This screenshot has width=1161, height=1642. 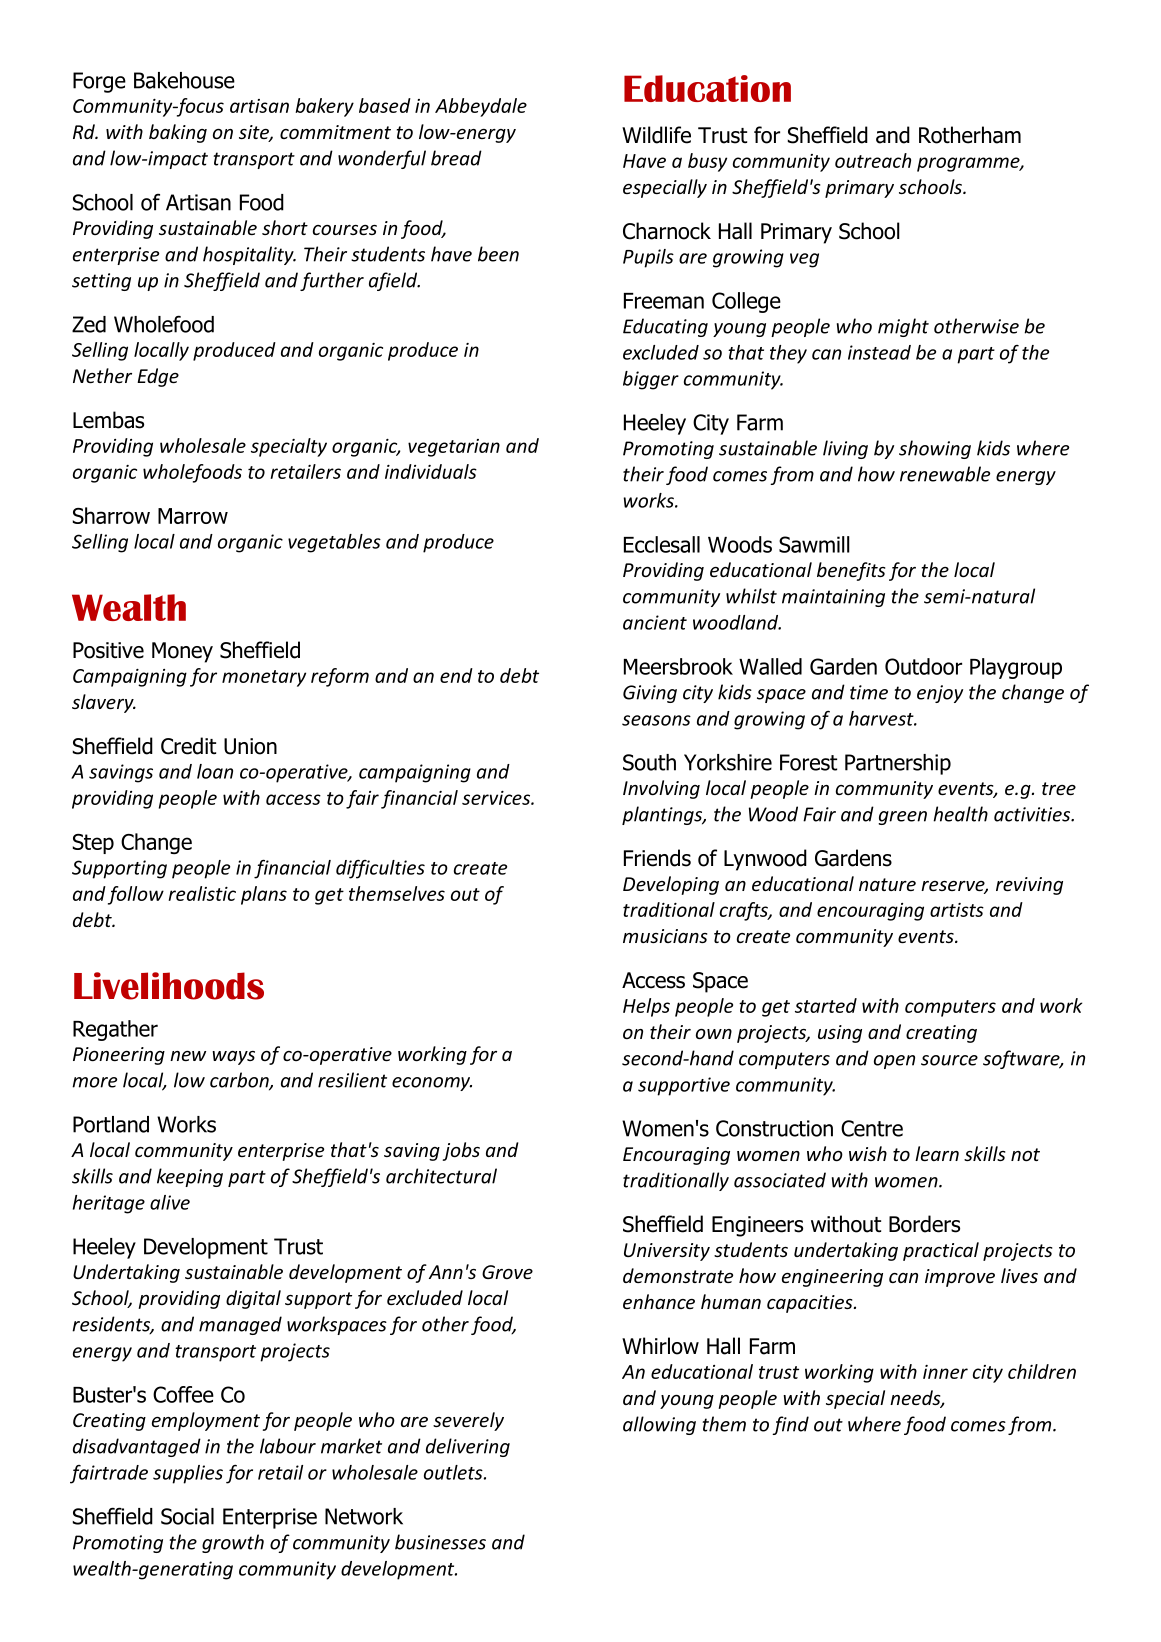 What do you see at coordinates (960, 814) in the screenshot?
I see `health` at bounding box center [960, 814].
